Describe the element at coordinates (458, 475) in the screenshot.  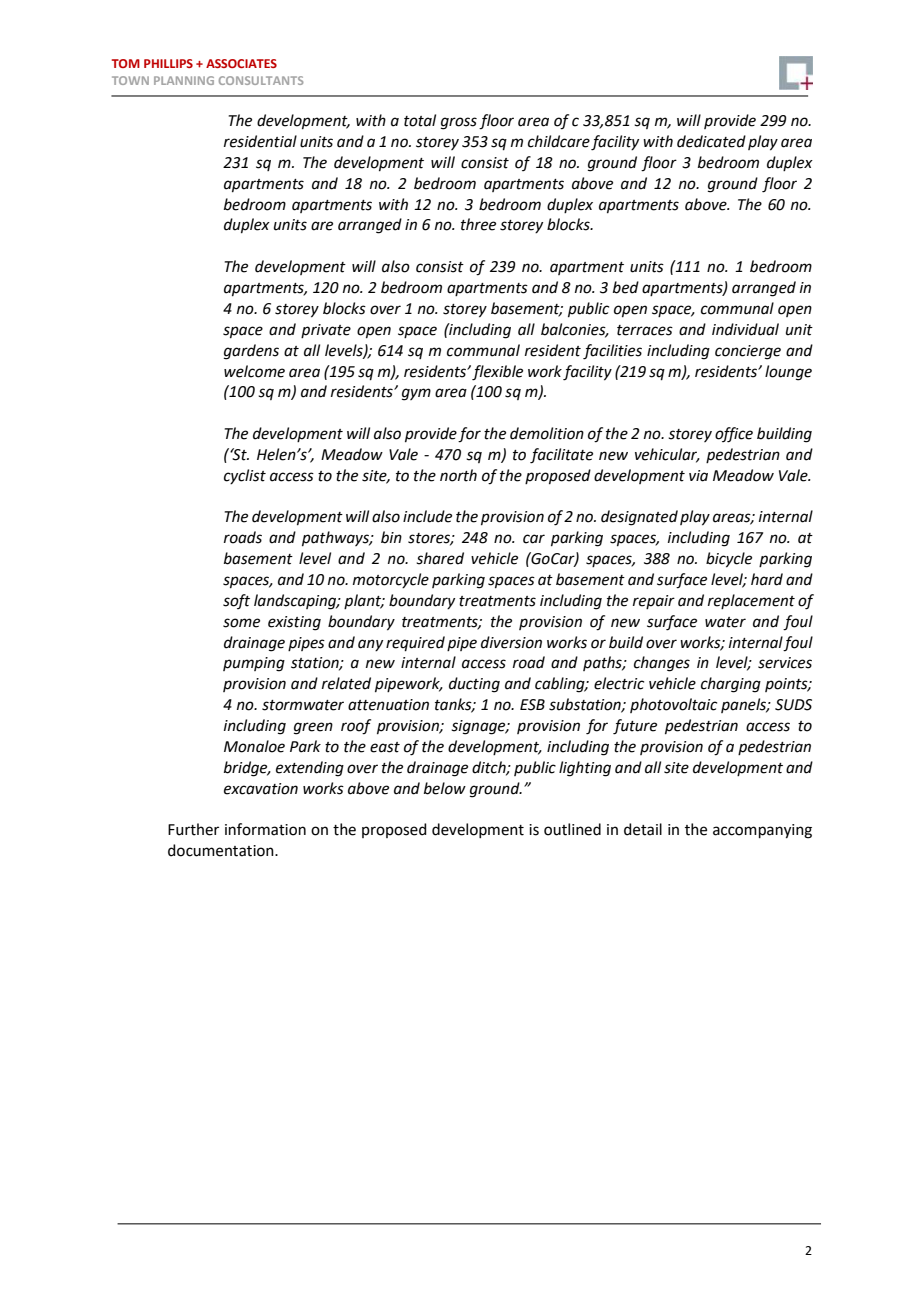
I see `north` at that location.
